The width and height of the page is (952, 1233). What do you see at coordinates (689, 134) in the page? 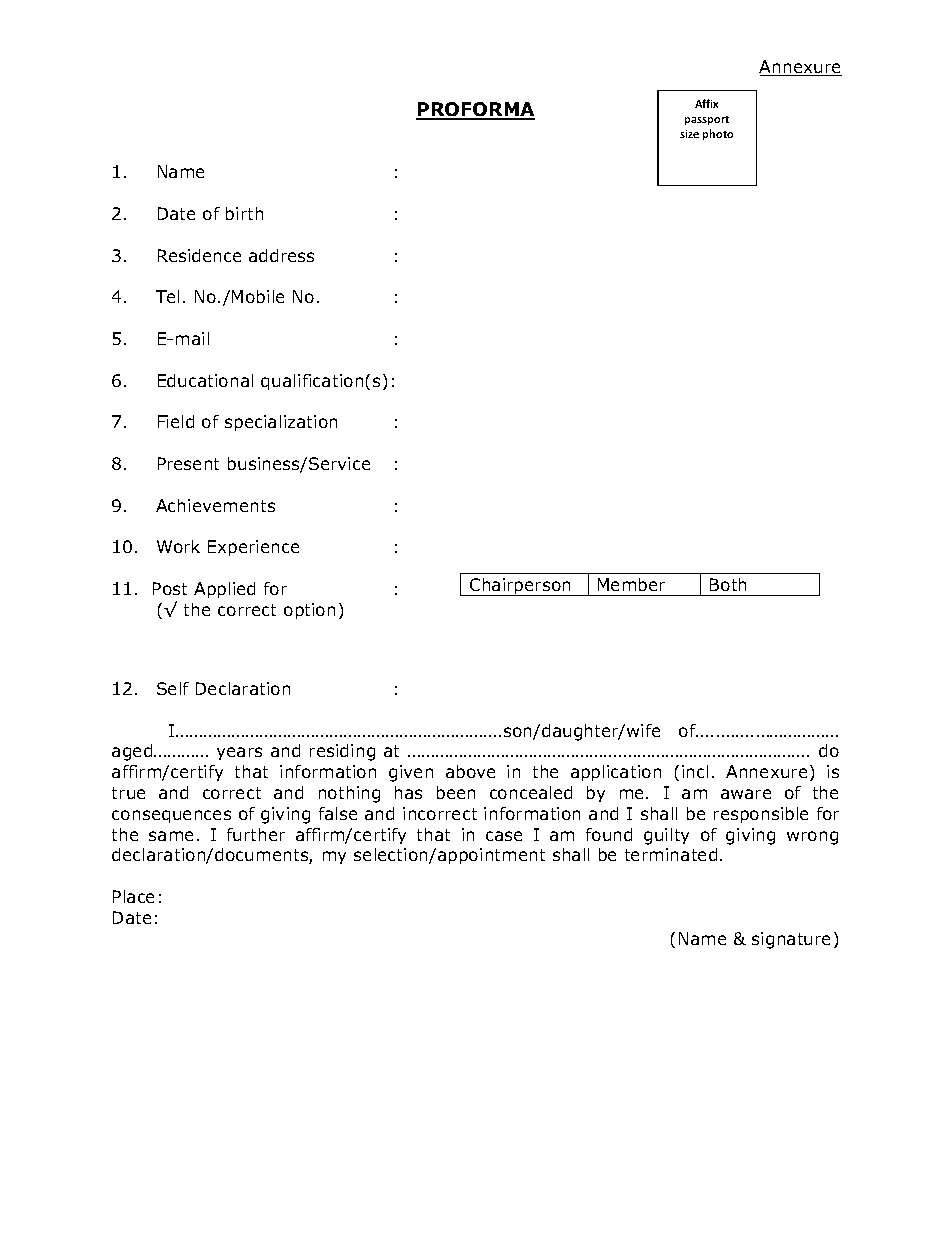
I see `size` at bounding box center [689, 134].
